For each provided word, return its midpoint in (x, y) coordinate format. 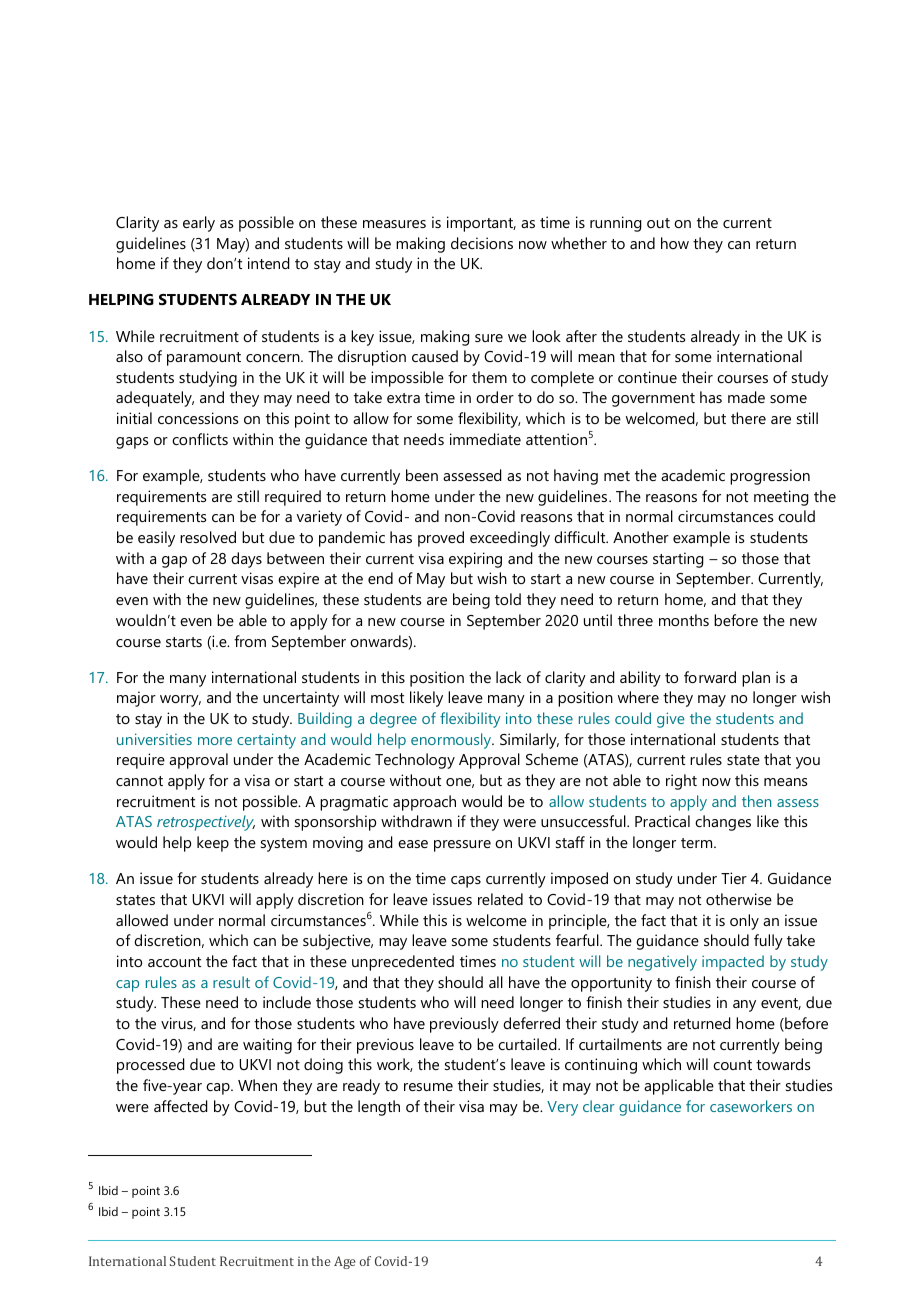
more (215, 741)
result (231, 982)
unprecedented (403, 963)
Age (344, 1262)
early (199, 224)
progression (770, 477)
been (422, 475)
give (670, 720)
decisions (482, 243)
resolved (208, 537)
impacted (733, 963)
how (675, 243)
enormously (452, 741)
